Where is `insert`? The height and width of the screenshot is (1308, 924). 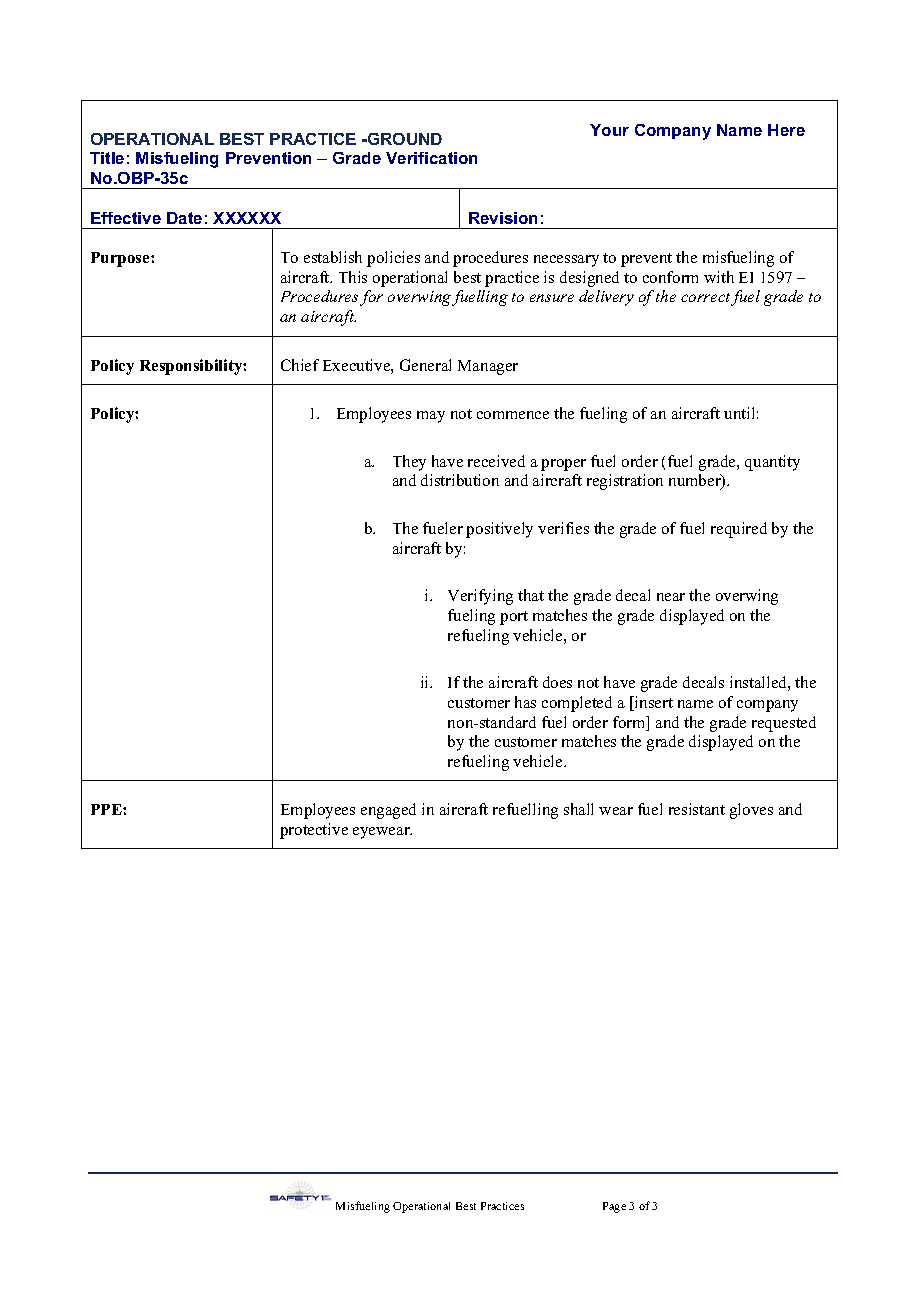
insert is located at coordinates (653, 703).
